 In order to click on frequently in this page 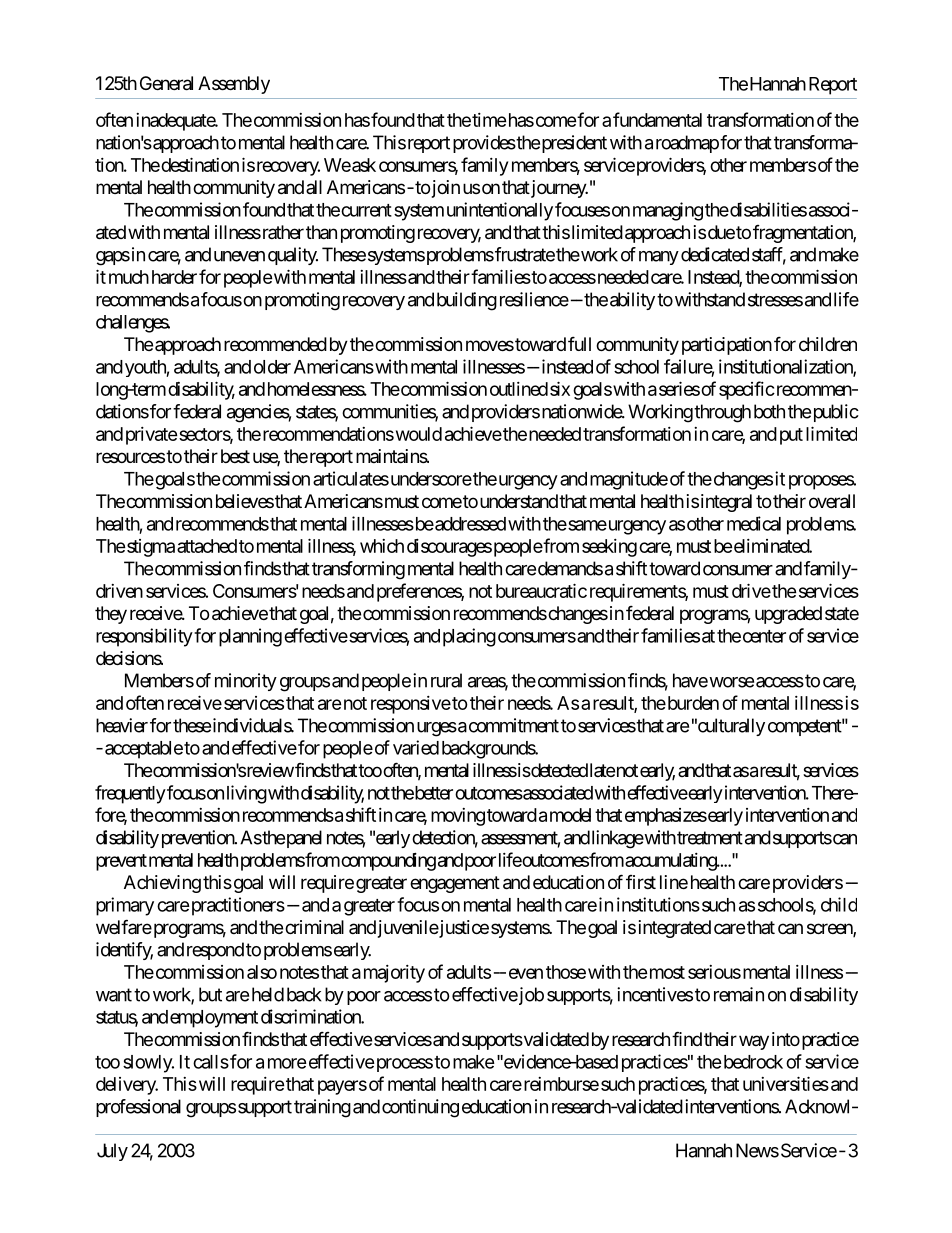, I will do `click(130, 794)`.
